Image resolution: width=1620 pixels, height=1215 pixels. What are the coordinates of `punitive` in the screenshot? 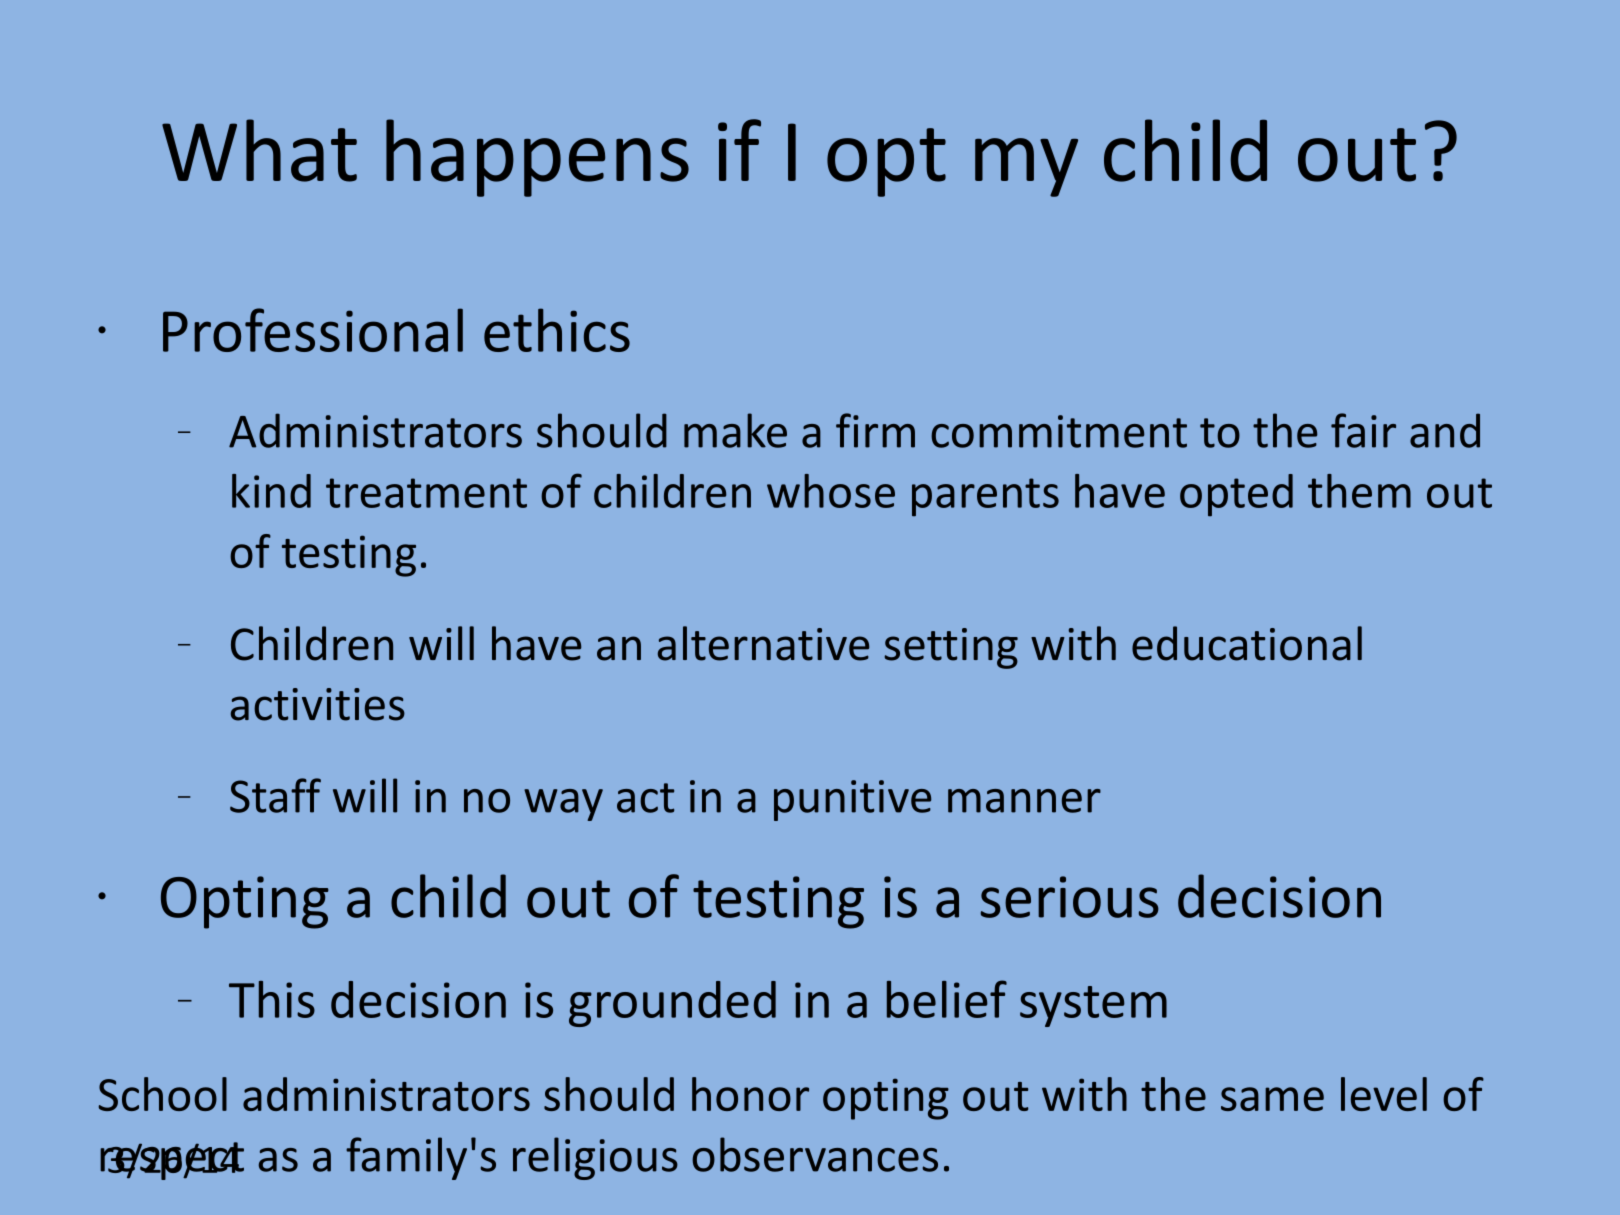 It's located at (852, 800).
